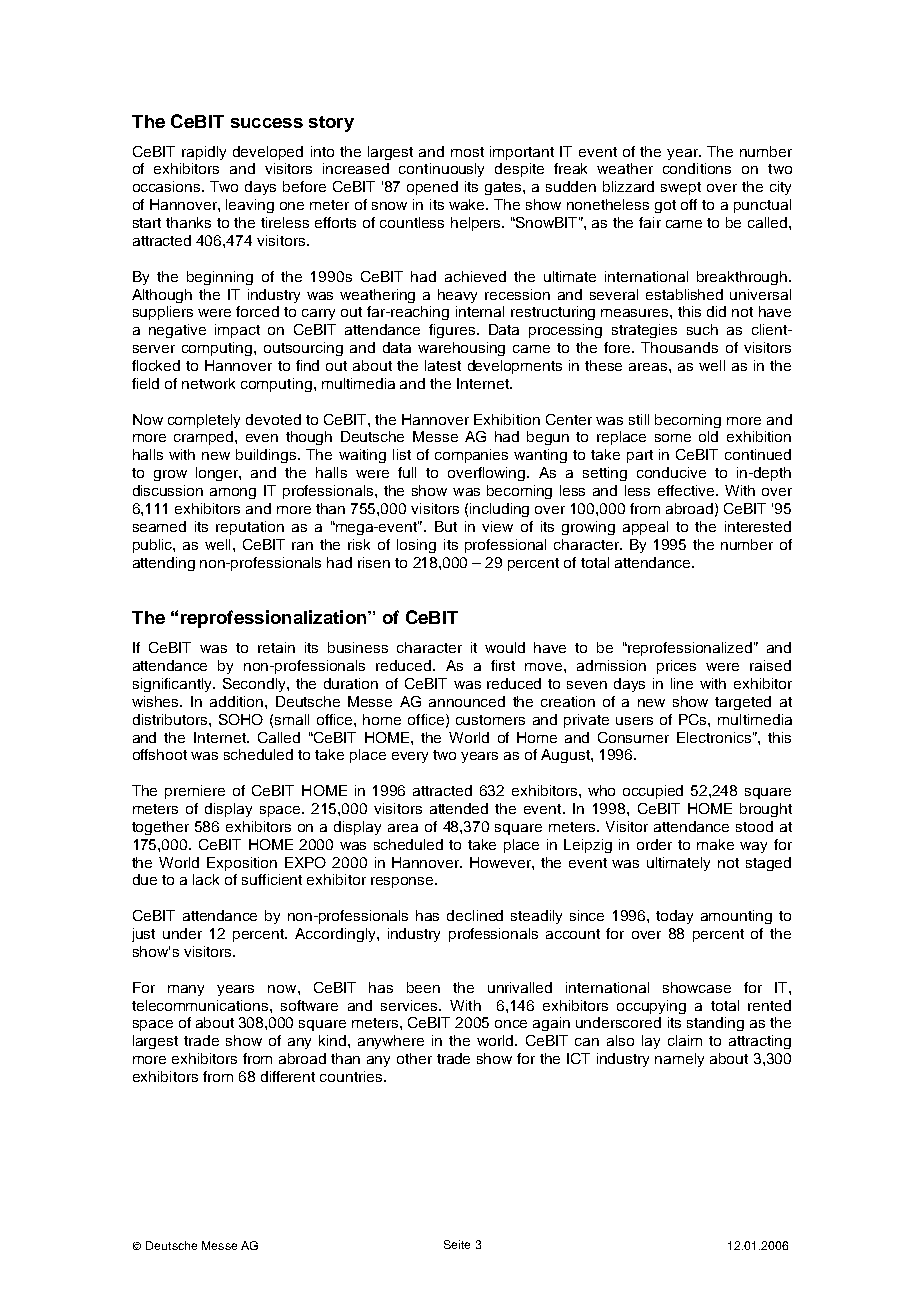  What do you see at coordinates (204, 153) in the screenshot?
I see `rapidly` at bounding box center [204, 153].
